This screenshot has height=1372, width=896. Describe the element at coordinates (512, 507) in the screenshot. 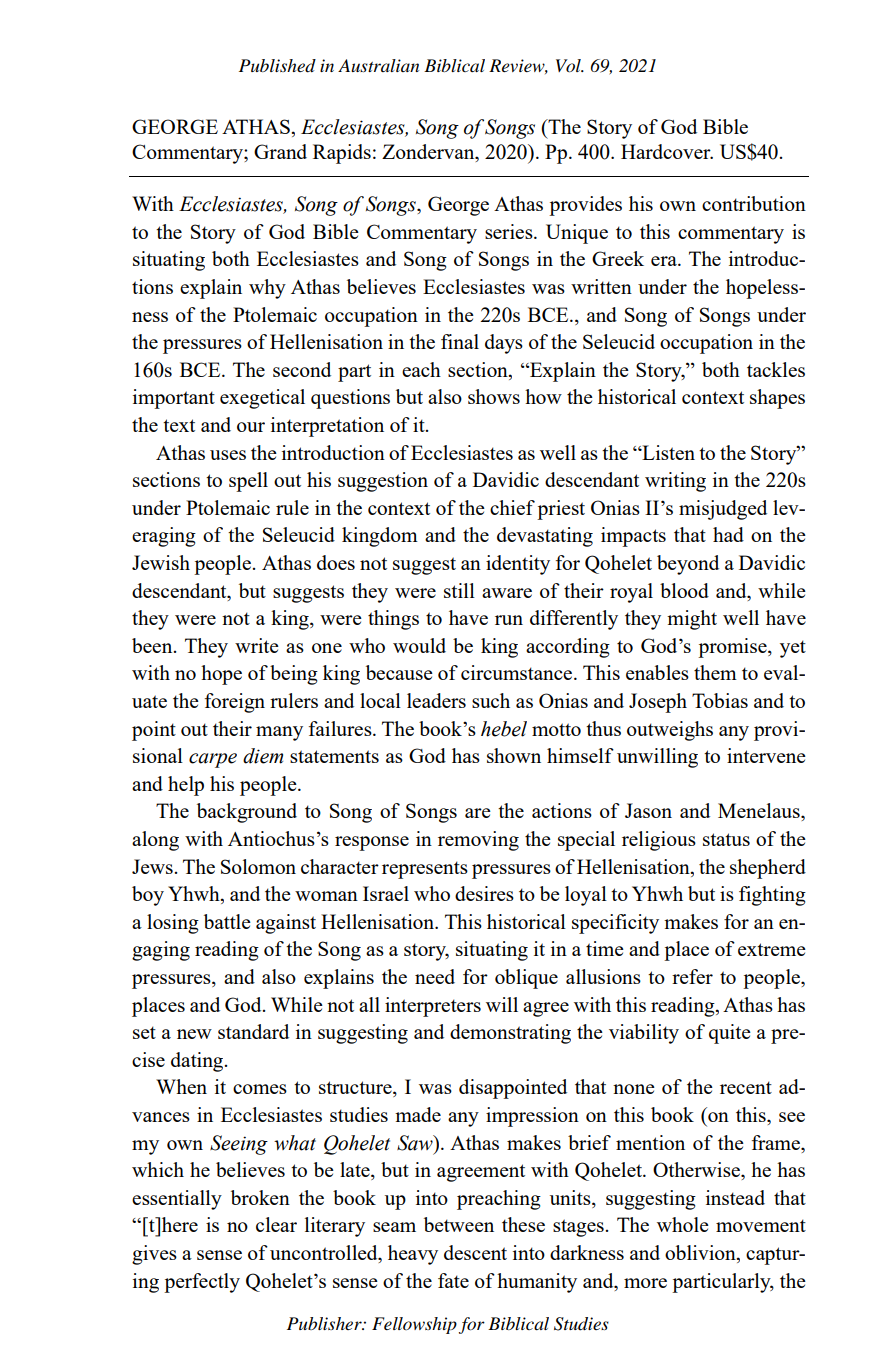

I see `chief` at that location.
